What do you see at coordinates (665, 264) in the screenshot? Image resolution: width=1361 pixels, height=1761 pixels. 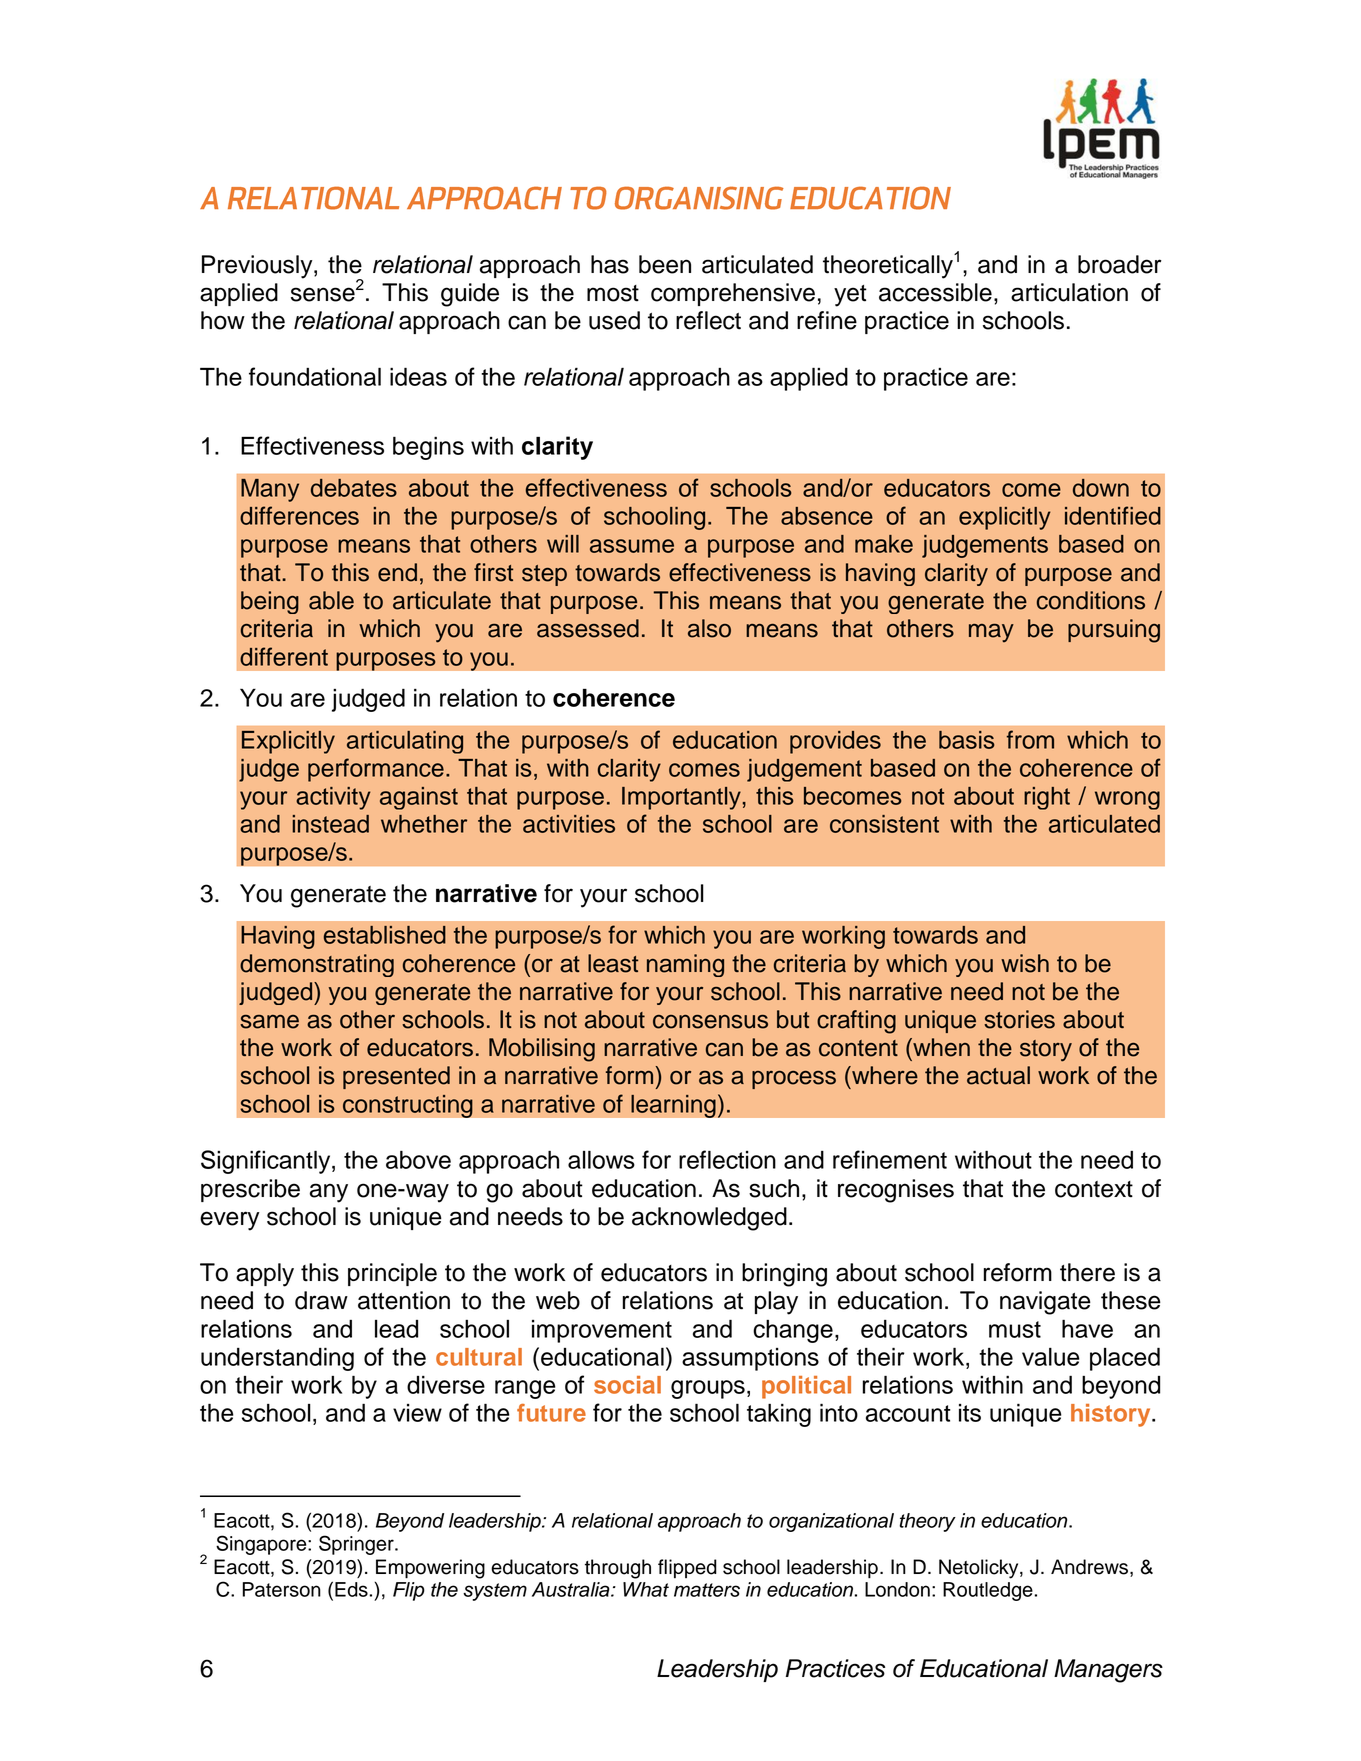 I see `been` at bounding box center [665, 264].
